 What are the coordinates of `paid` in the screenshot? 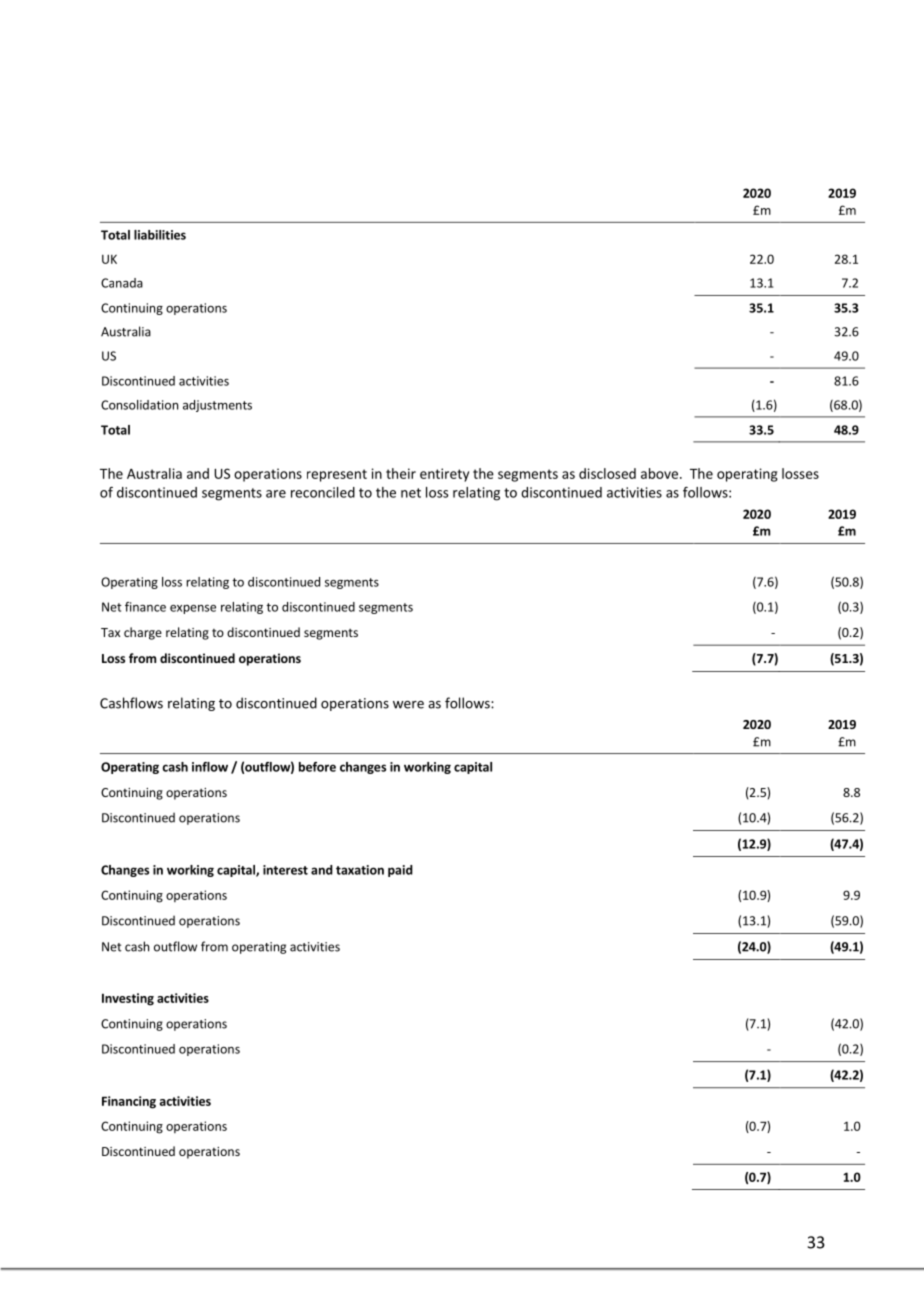 It's located at (400, 871).
